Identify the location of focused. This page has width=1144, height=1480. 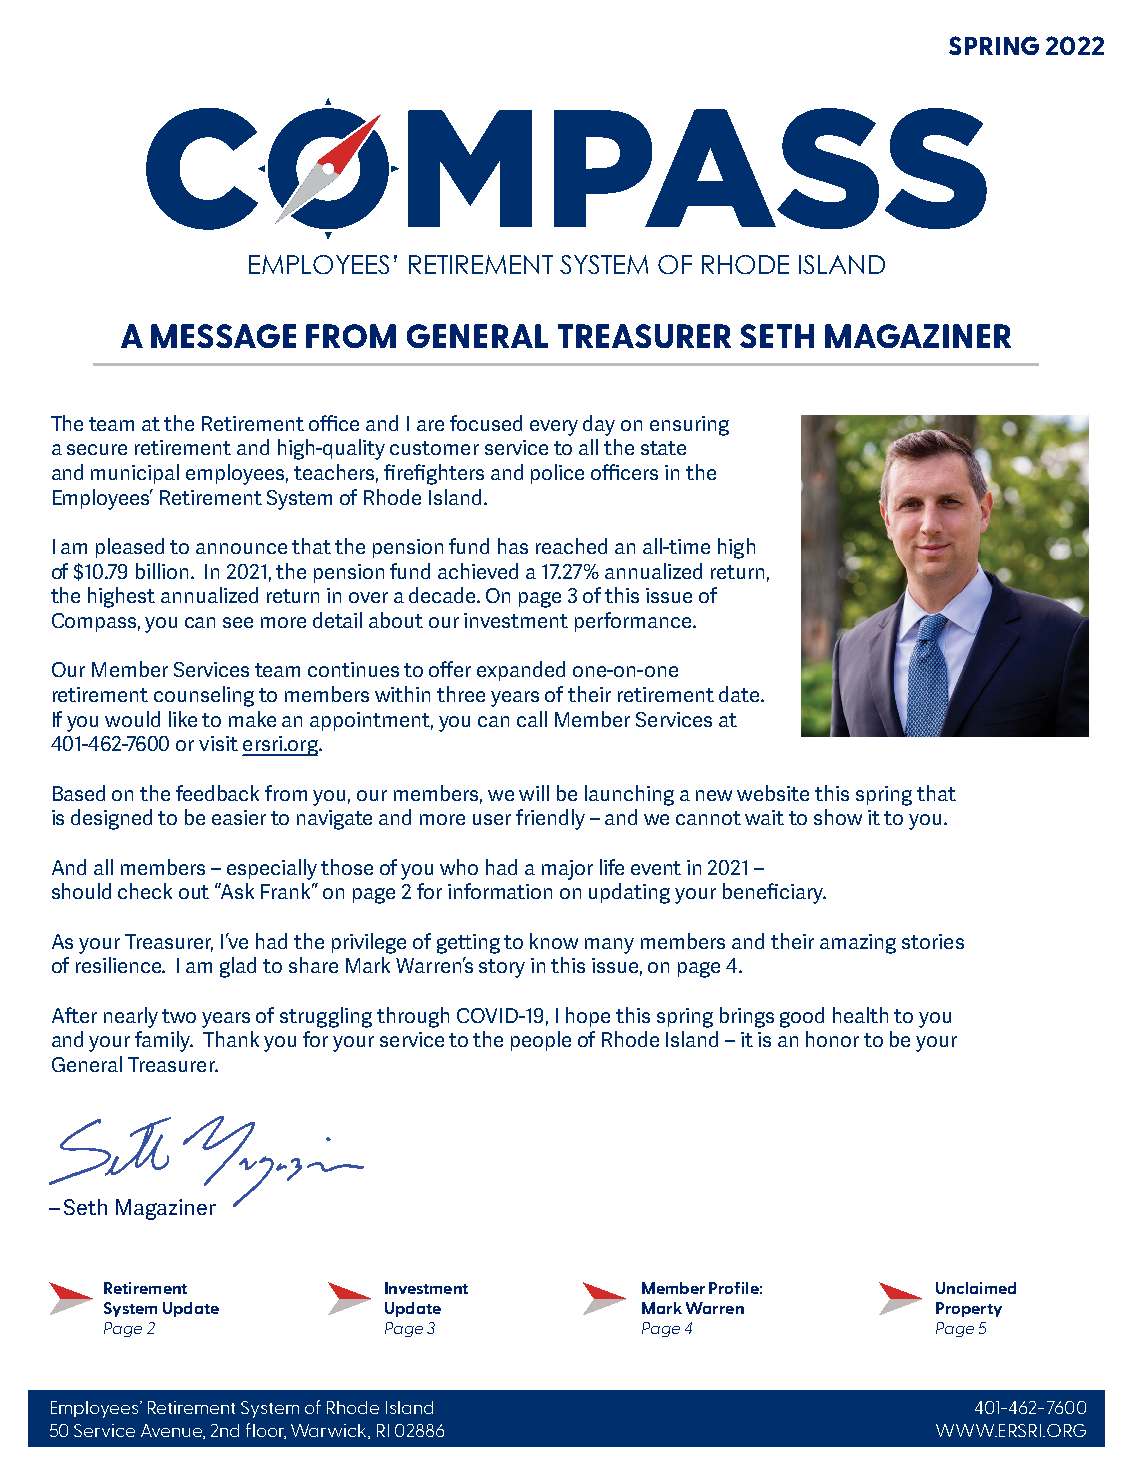
(486, 423).
